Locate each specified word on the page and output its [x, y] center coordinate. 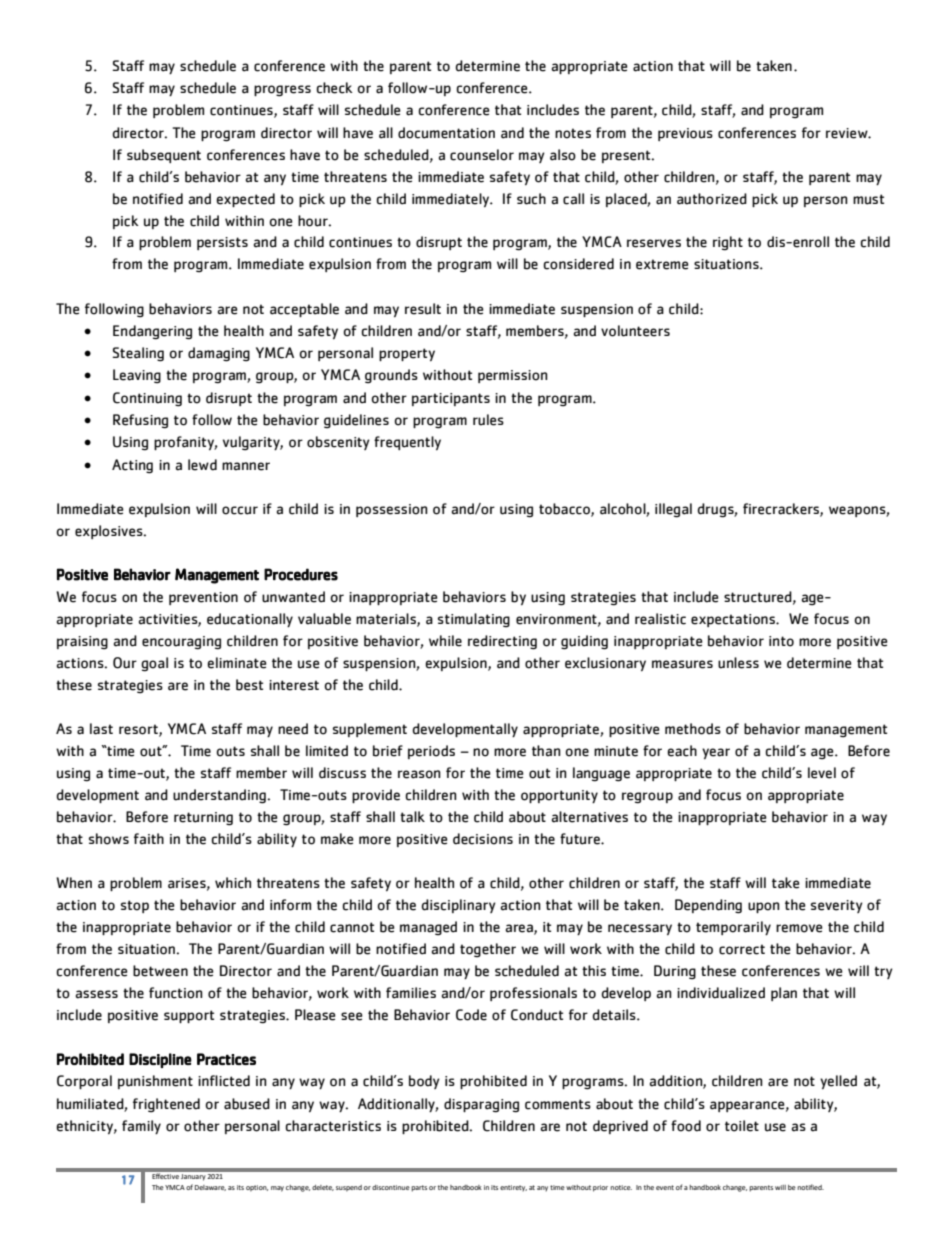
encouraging [181, 643]
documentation [446, 133]
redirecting [502, 642]
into [781, 641]
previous [685, 134]
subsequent [164, 156]
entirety [513, 1188]
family [141, 1127]
